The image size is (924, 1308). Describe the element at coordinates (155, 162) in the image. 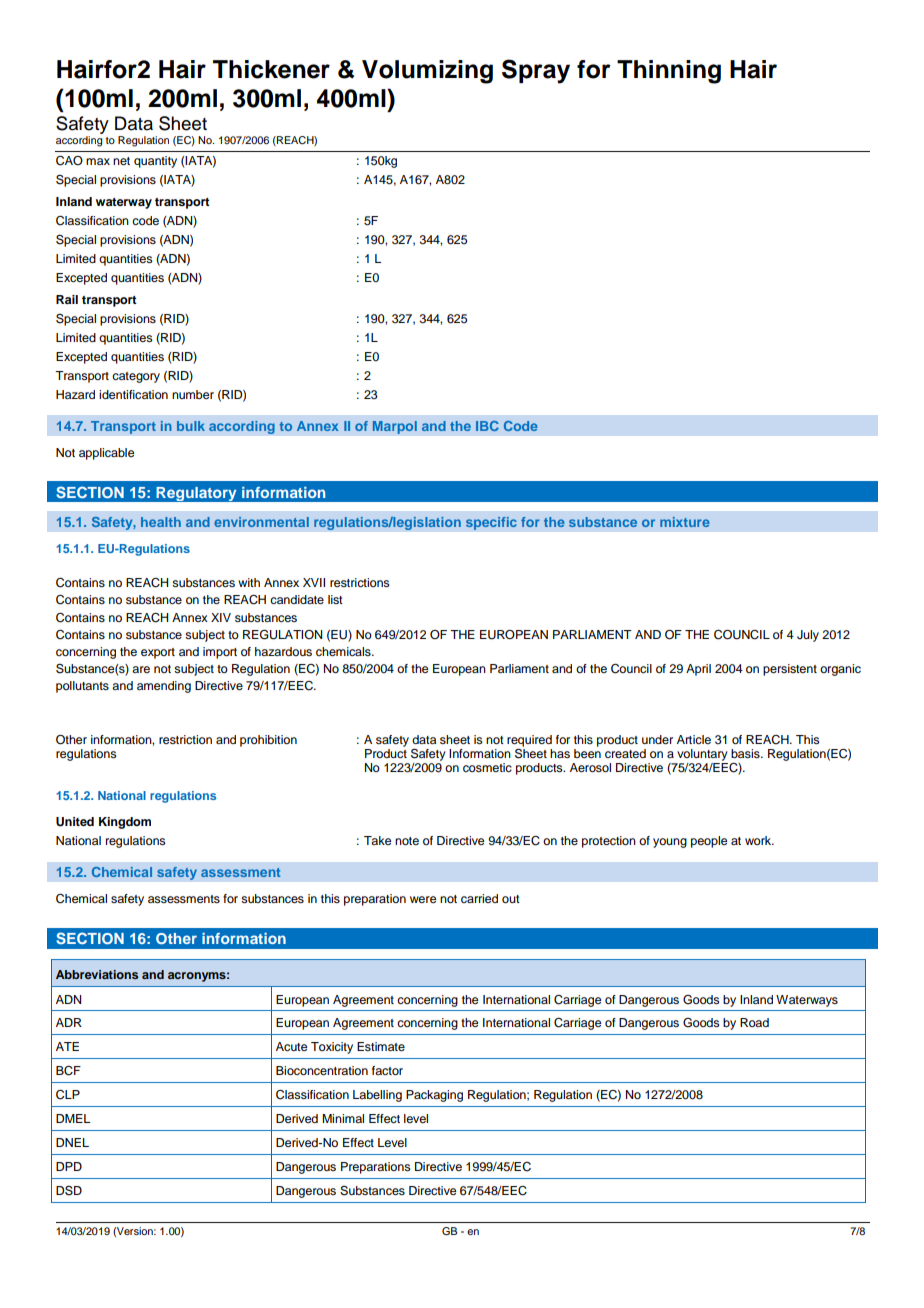

I see `quantity` at that location.
